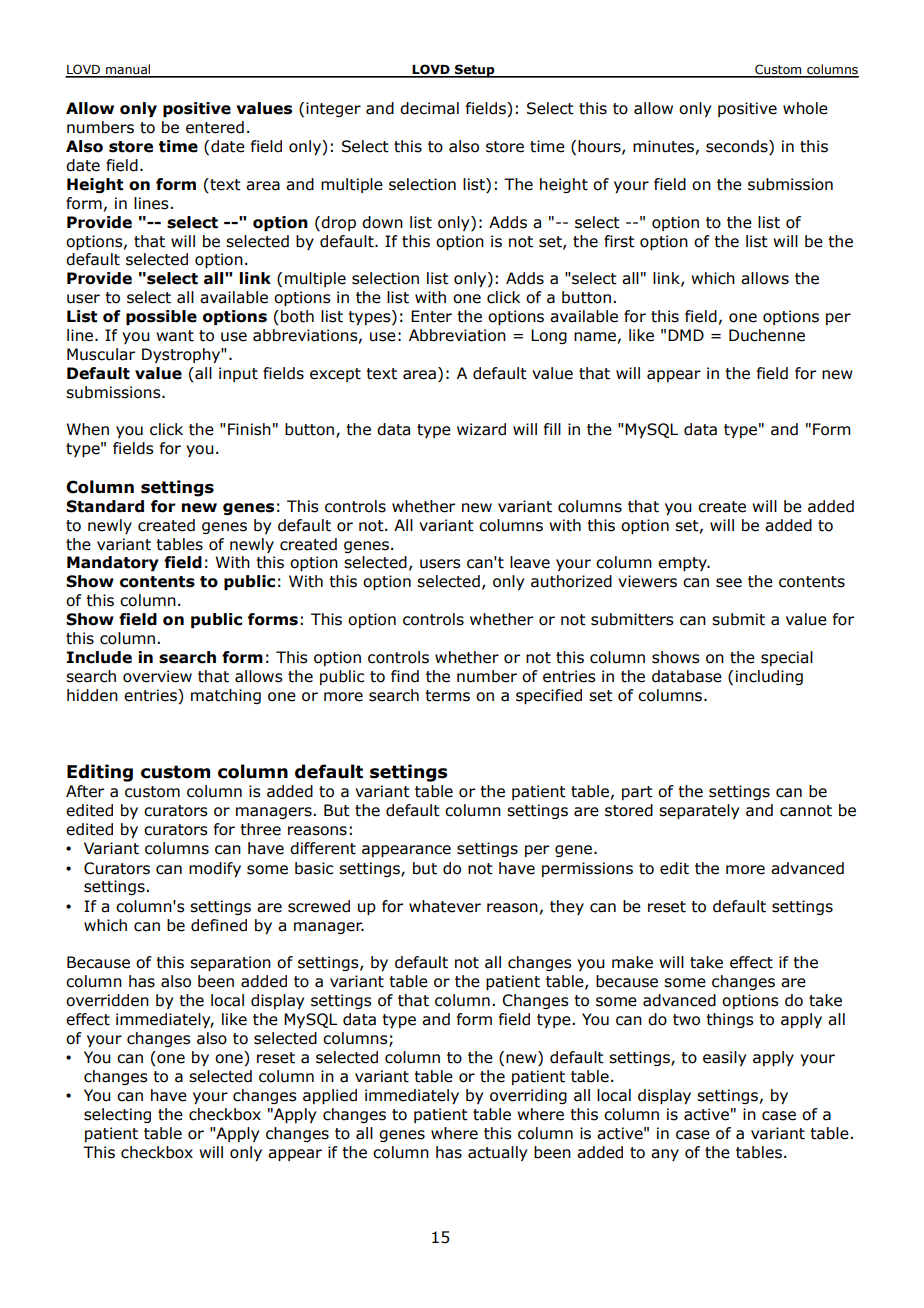 This screenshot has height=1308, width=924. I want to click on terms, so click(447, 696).
